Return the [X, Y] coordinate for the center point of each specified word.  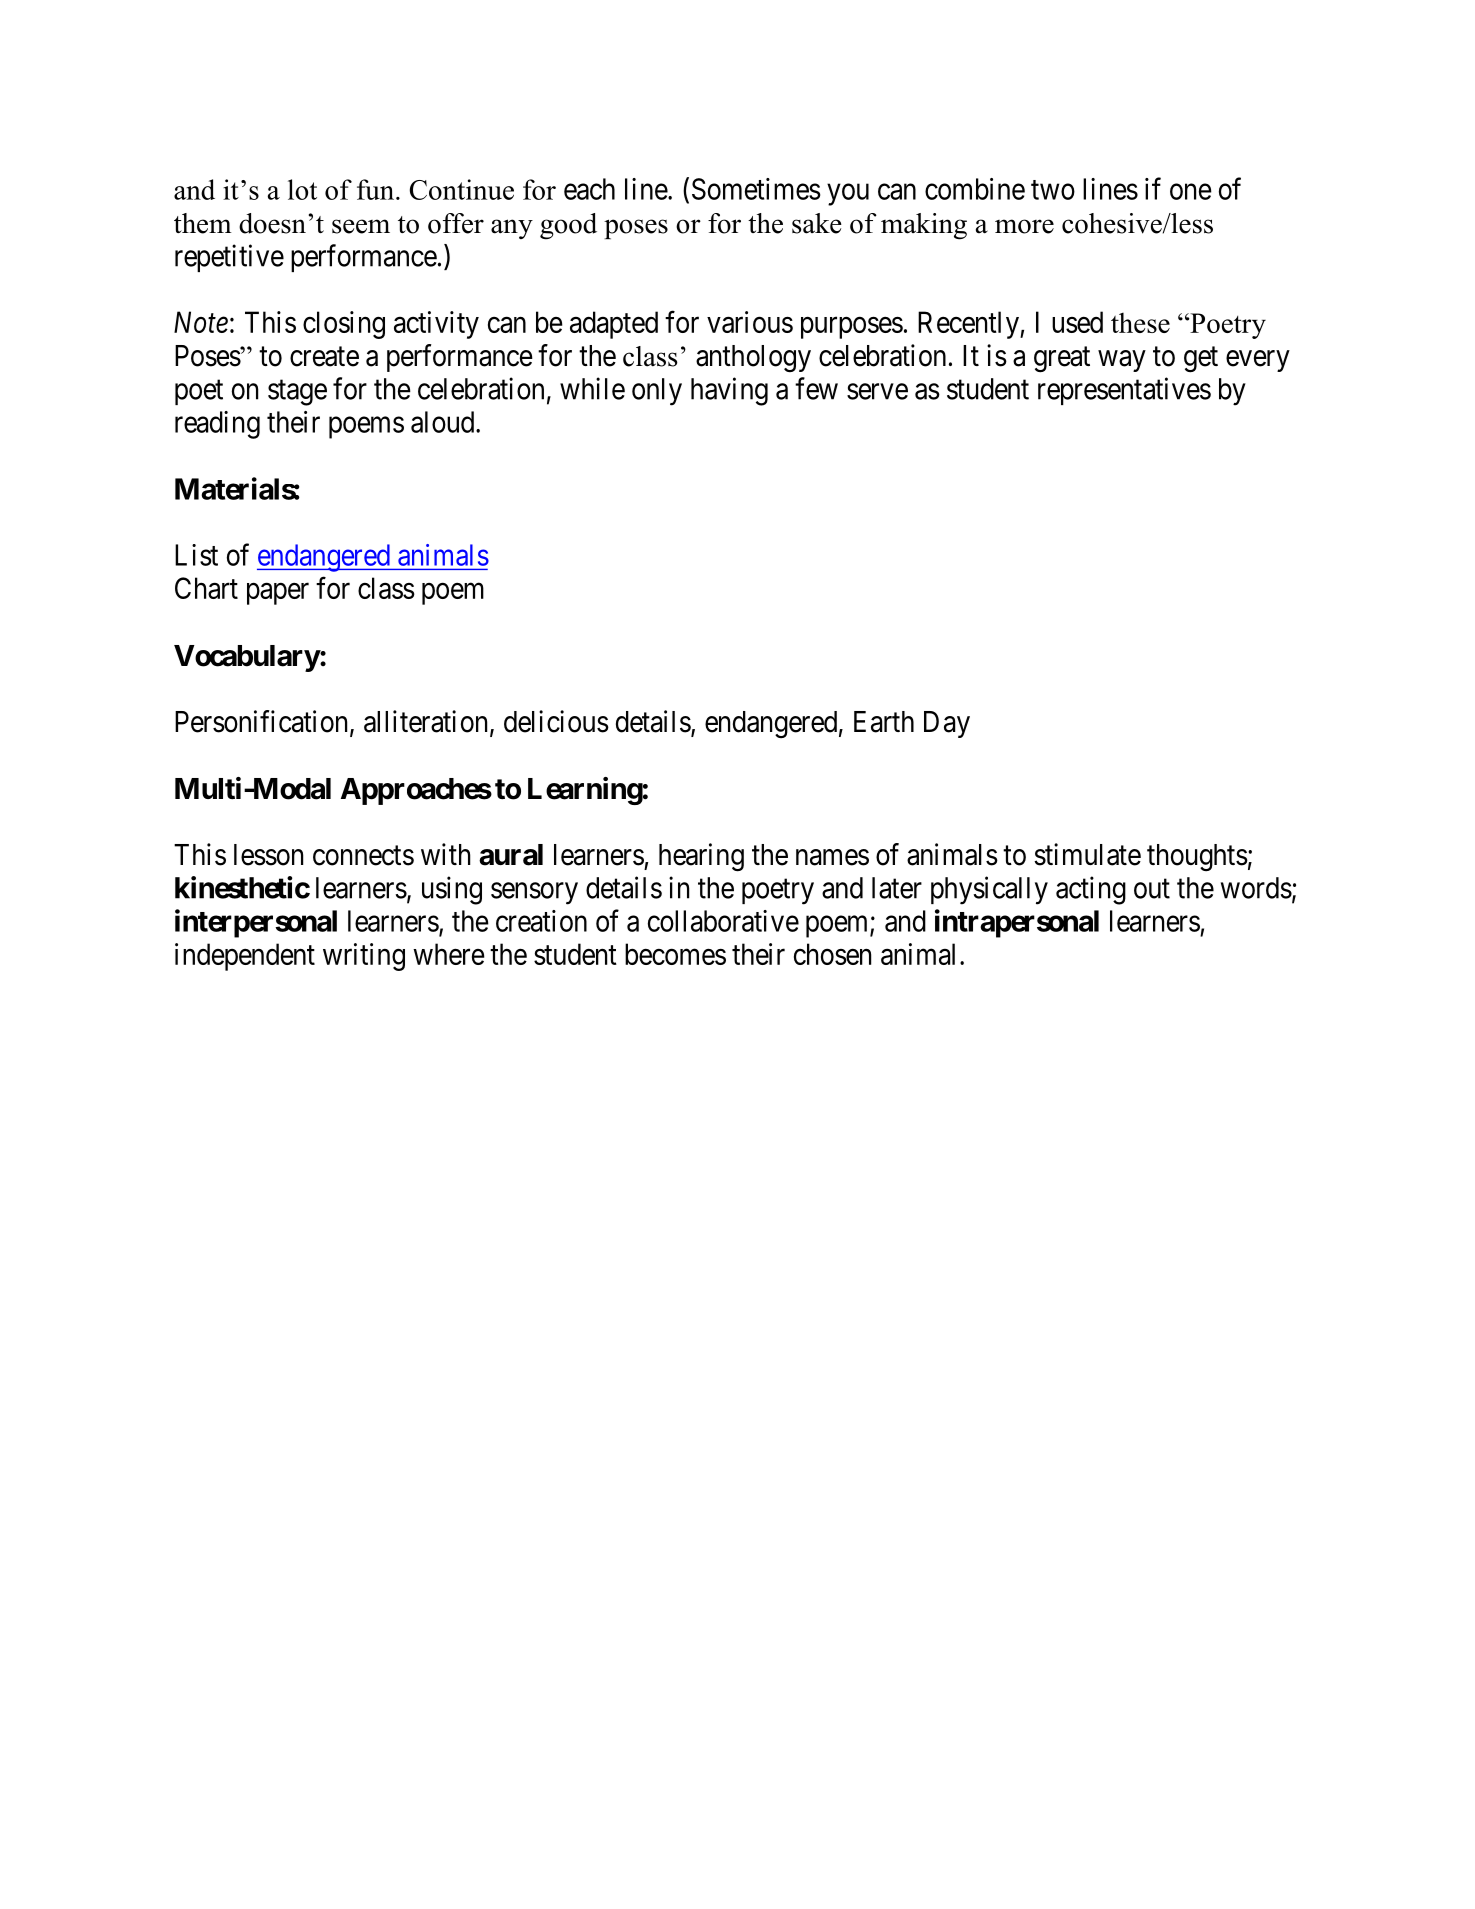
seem [361, 226]
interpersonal [256, 923]
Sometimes [756, 189]
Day [947, 724]
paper [278, 594]
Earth [884, 722]
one [1191, 192]
